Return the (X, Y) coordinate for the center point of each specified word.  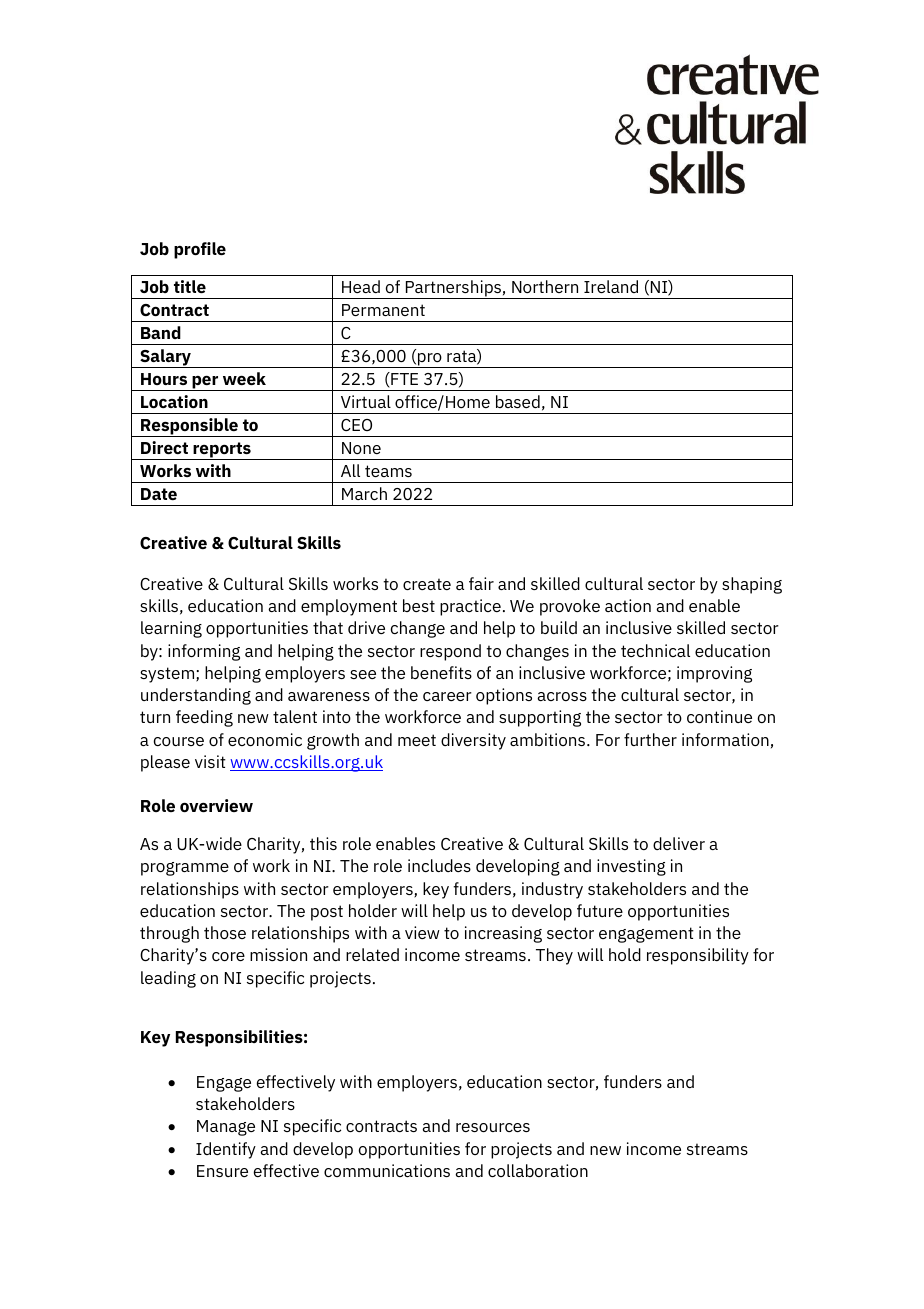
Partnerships (453, 289)
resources (493, 1127)
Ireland (611, 286)
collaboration (538, 1170)
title (190, 286)
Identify (226, 1150)
